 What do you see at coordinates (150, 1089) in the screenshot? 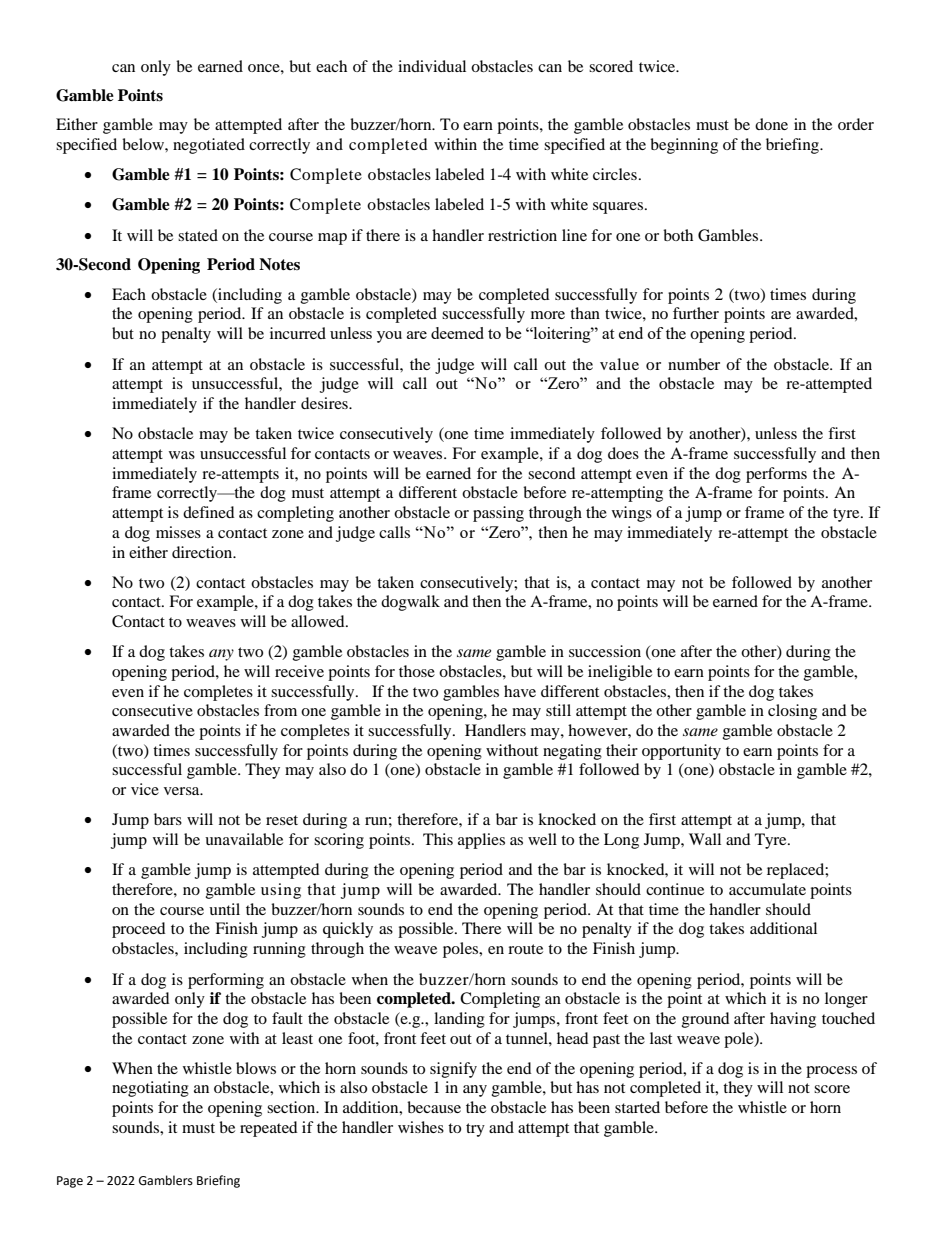
I see `negotiating` at bounding box center [150, 1089].
